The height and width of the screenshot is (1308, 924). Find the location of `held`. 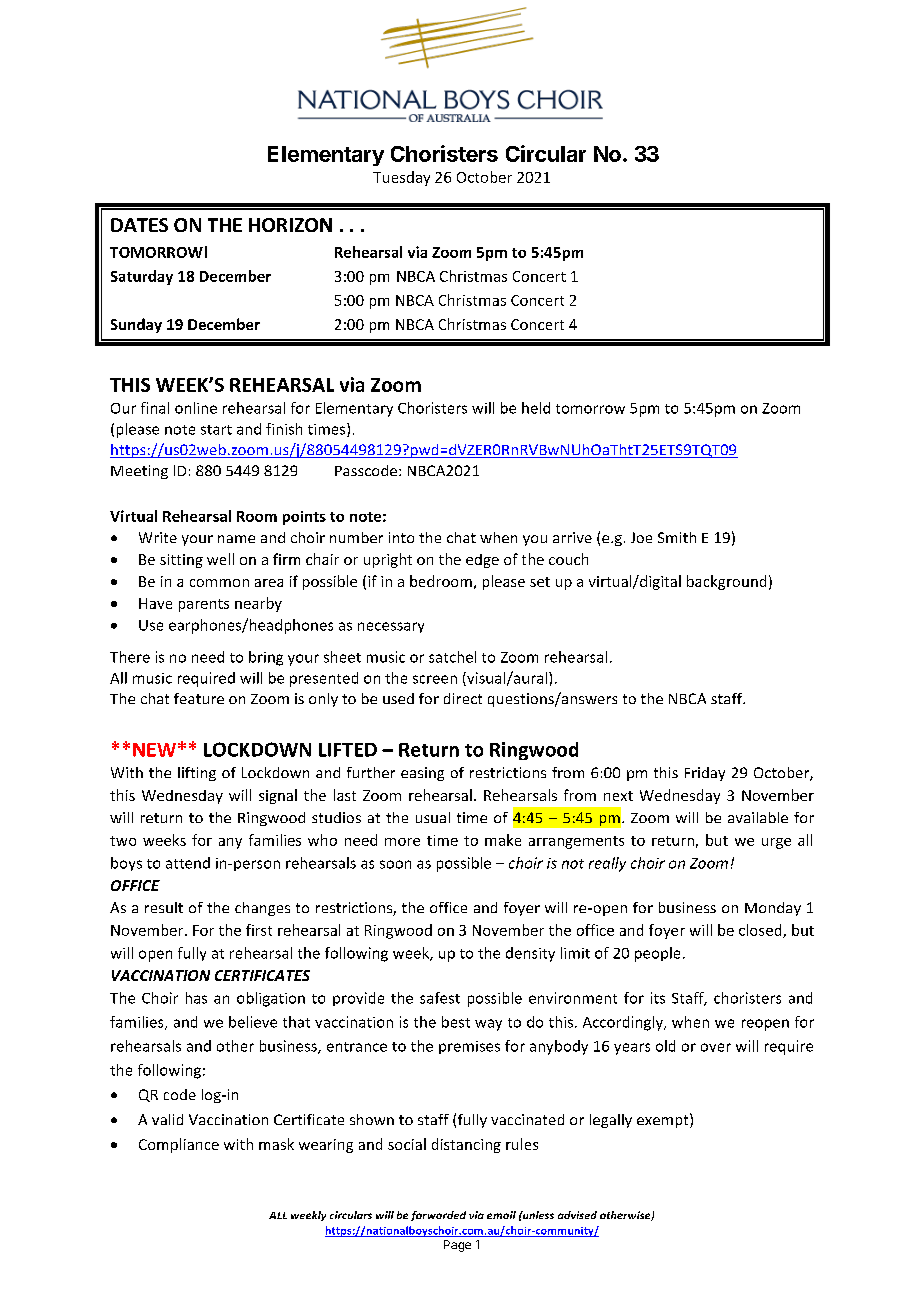

held is located at coordinates (536, 408).
